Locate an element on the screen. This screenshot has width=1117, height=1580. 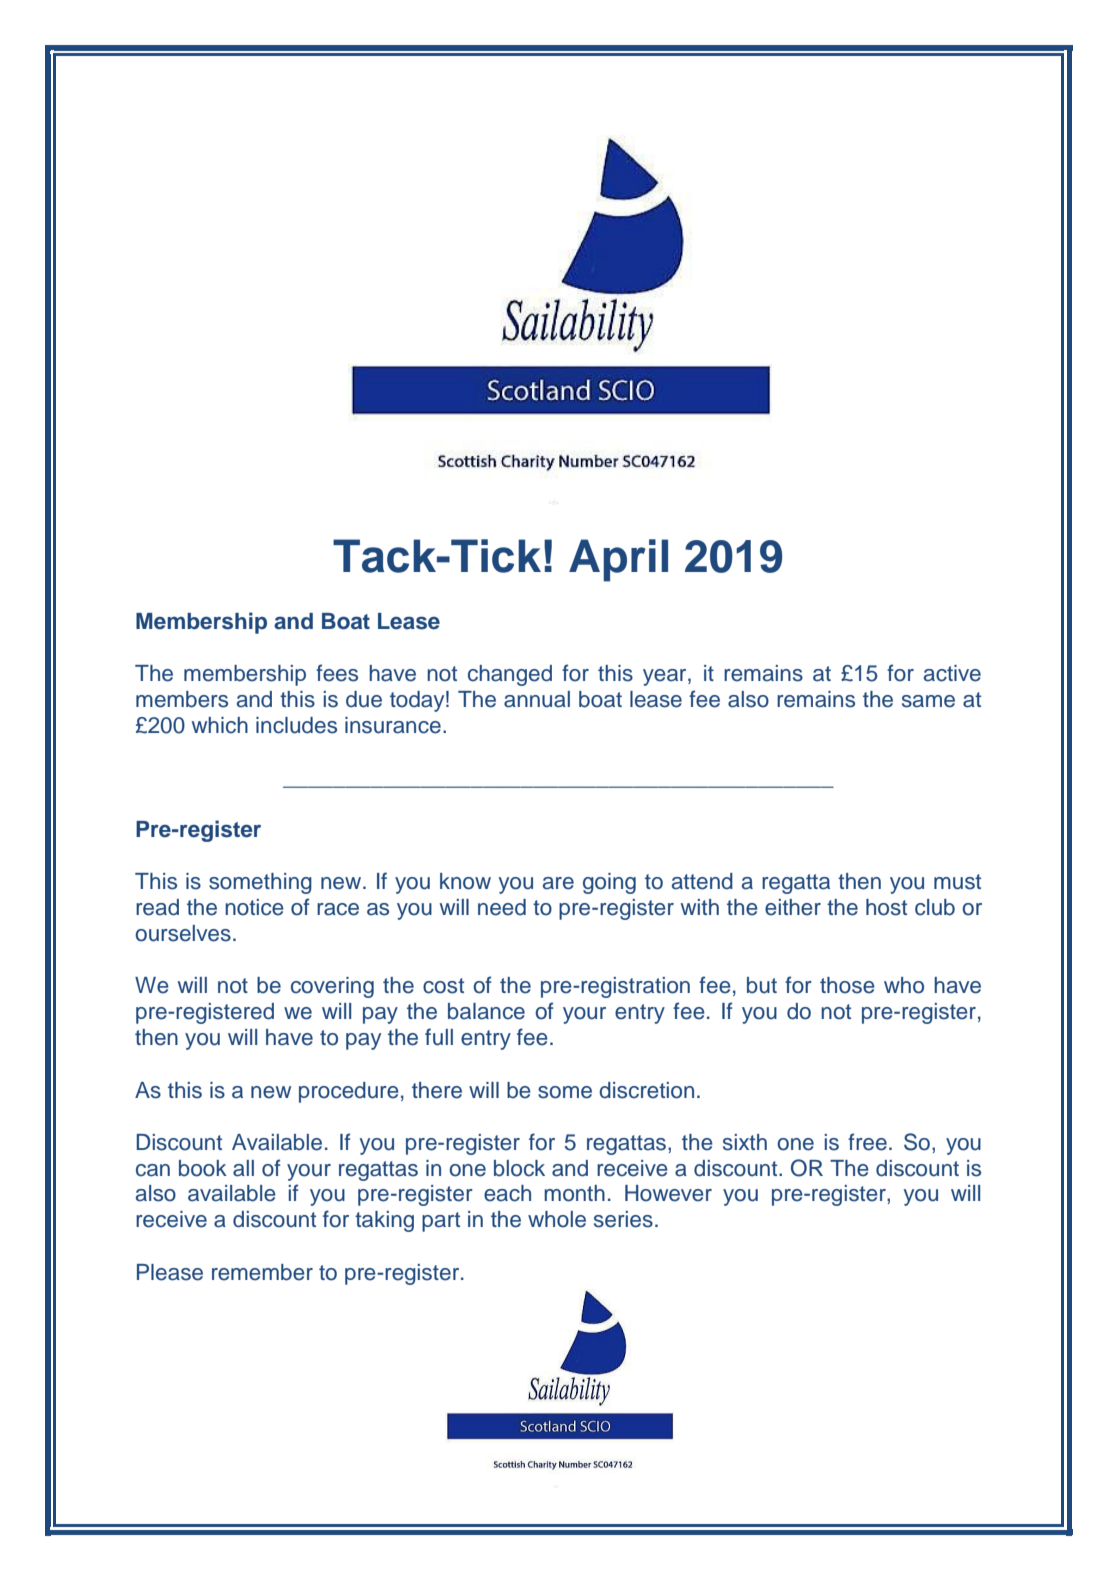
which is located at coordinates (220, 725).
